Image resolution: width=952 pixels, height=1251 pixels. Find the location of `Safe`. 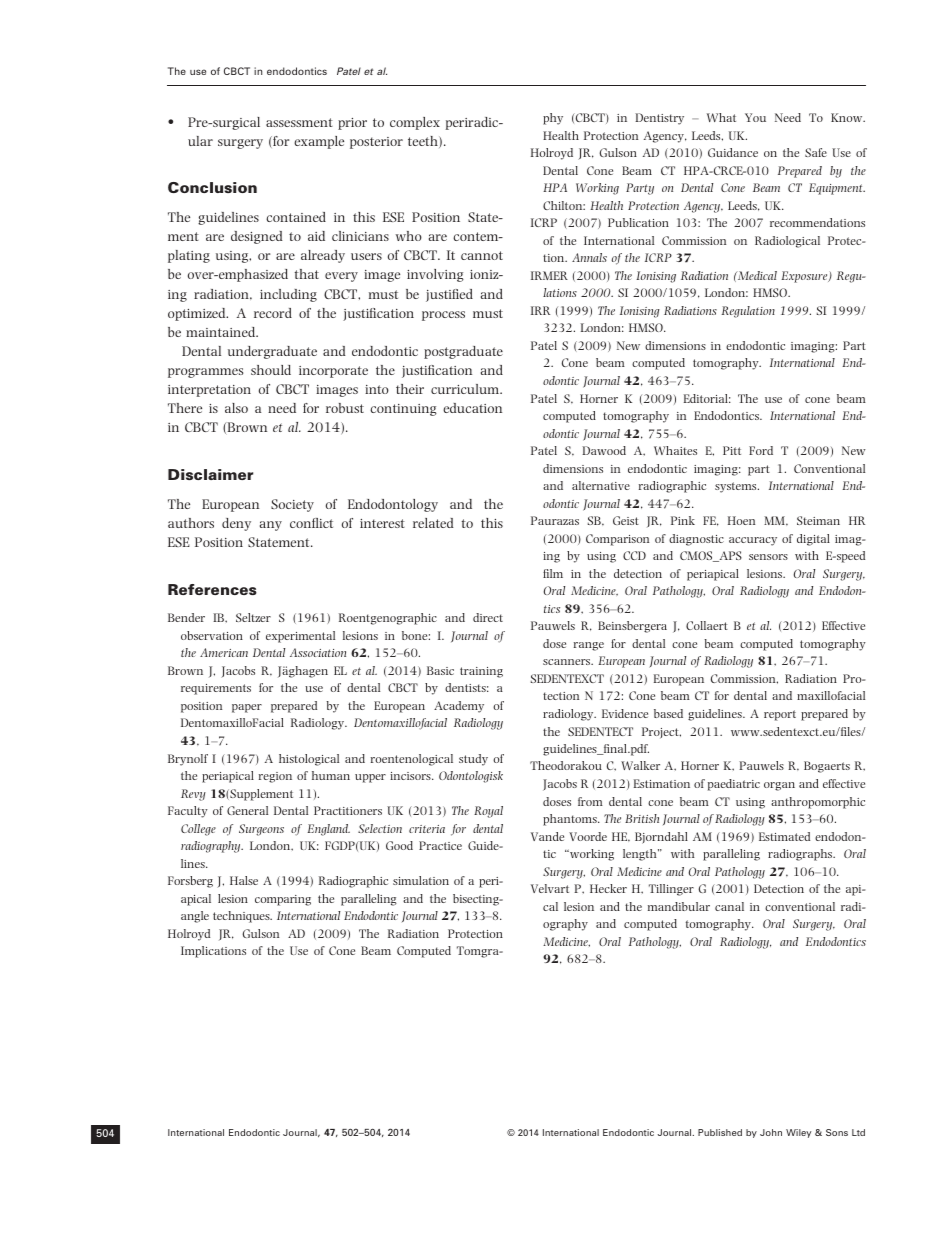

Safe is located at coordinates (816, 152).
